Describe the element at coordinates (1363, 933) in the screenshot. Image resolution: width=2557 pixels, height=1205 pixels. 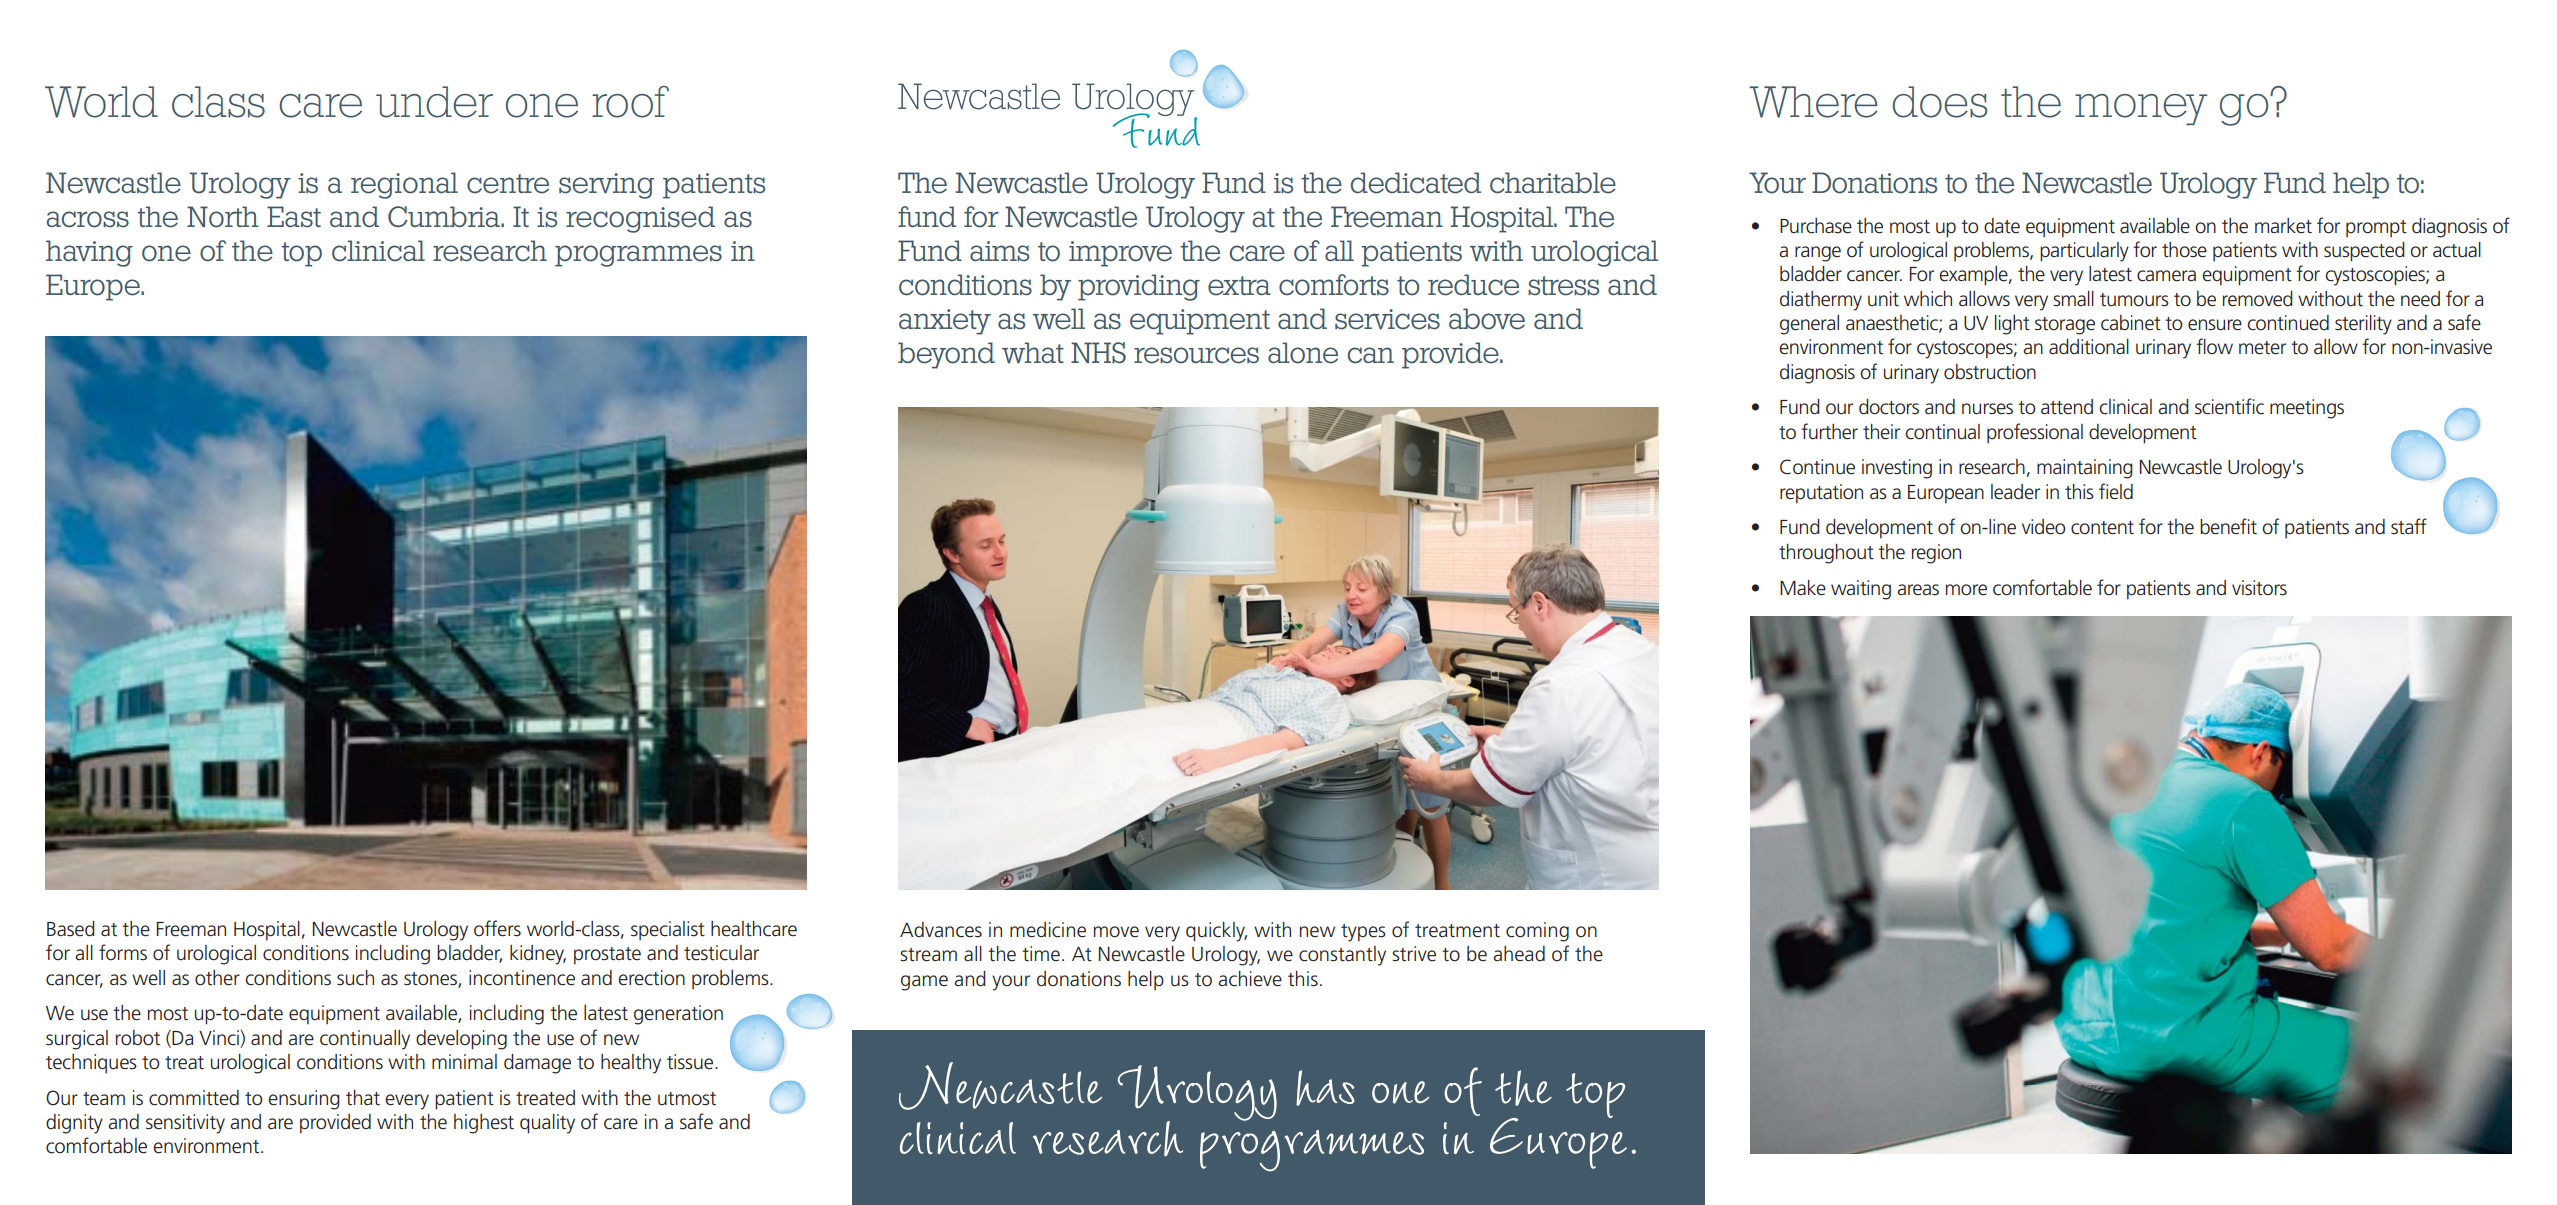
I see `types` at that location.
